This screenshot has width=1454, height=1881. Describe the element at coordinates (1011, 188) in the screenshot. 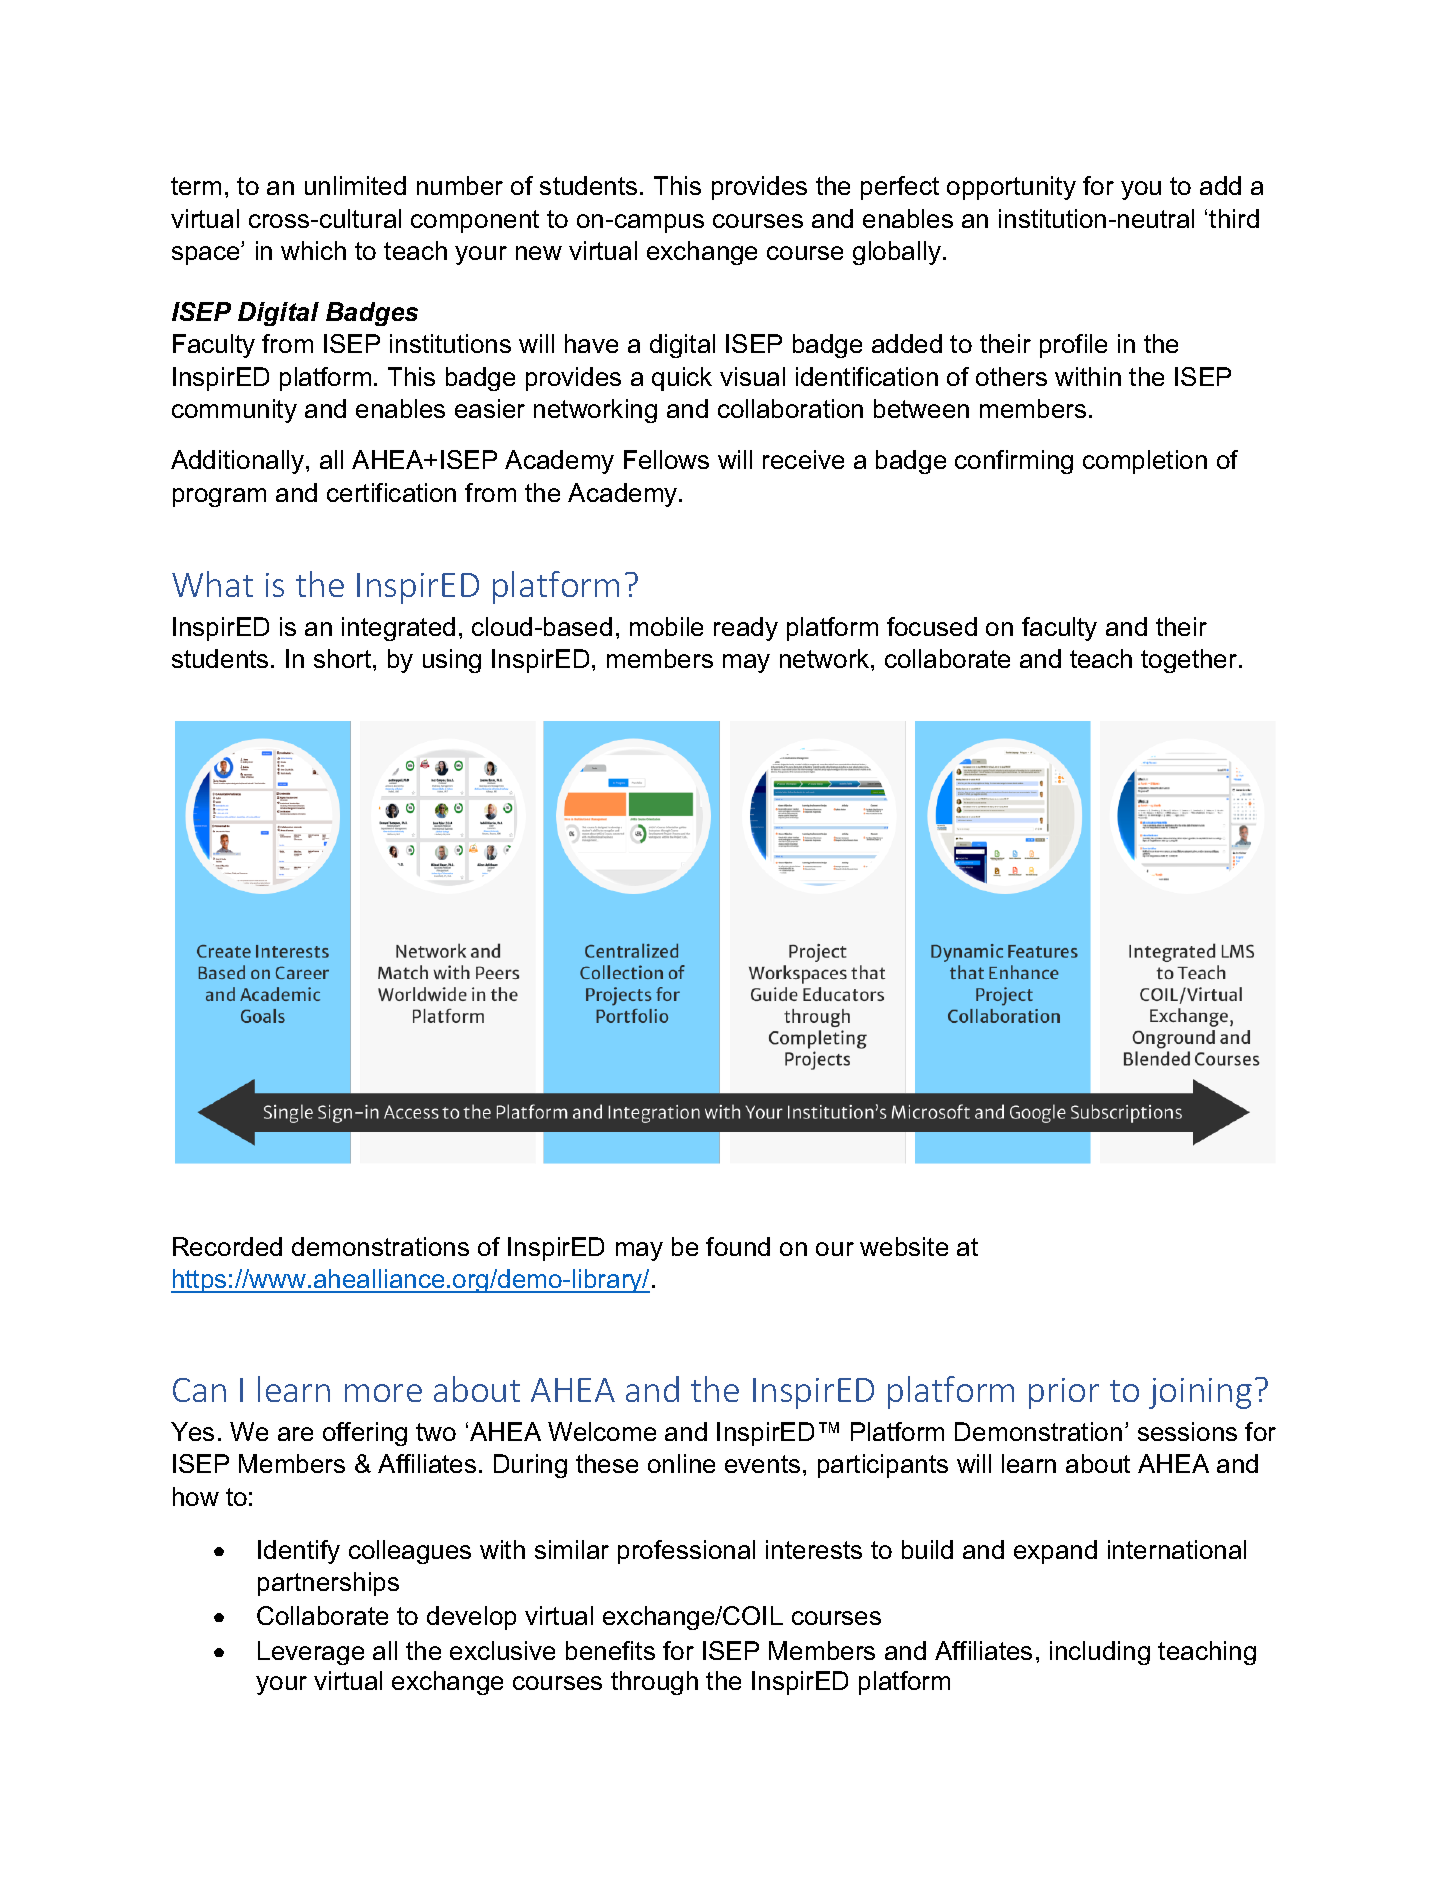

I see `opportunity` at that location.
